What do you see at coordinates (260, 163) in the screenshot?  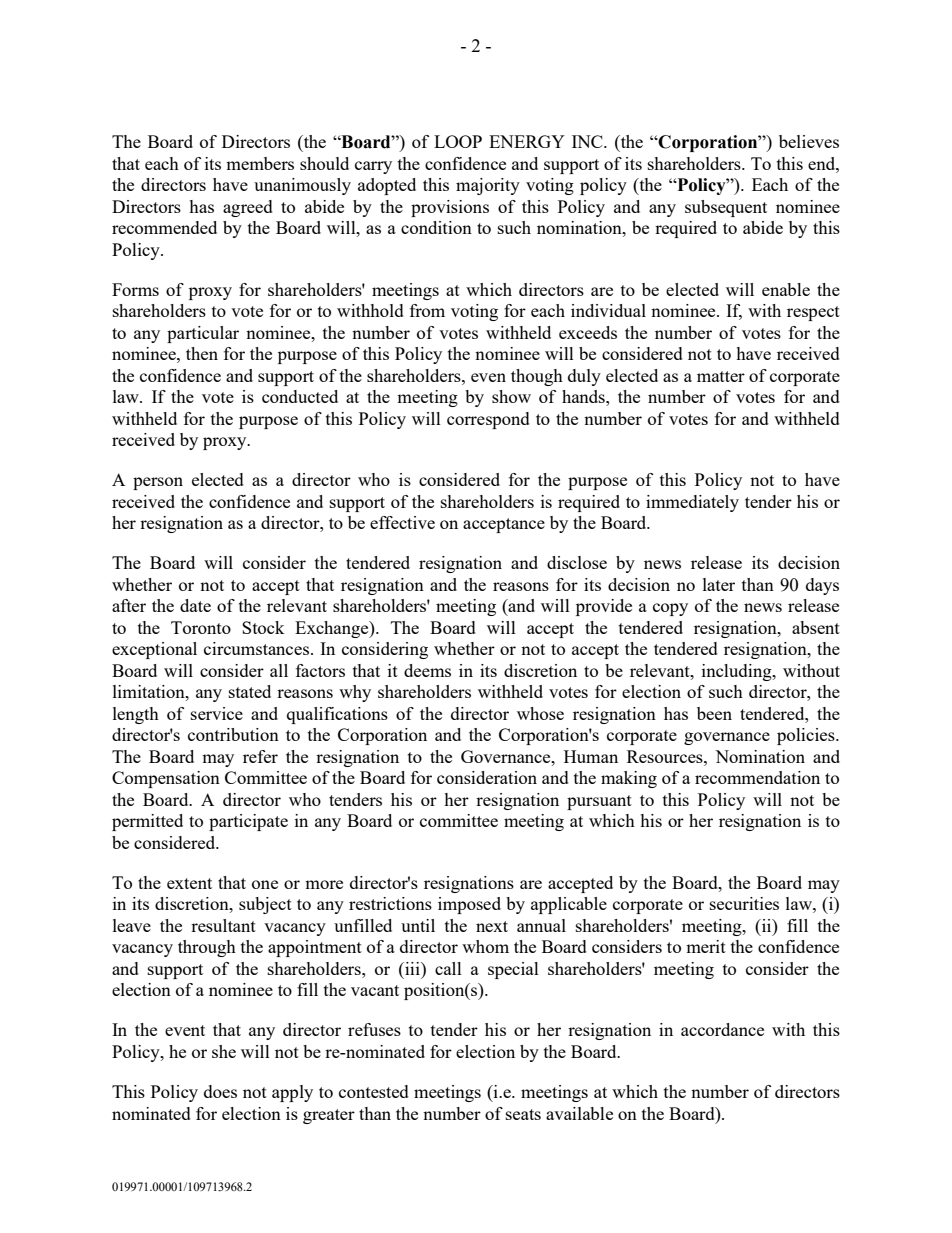 I see `members` at bounding box center [260, 163].
